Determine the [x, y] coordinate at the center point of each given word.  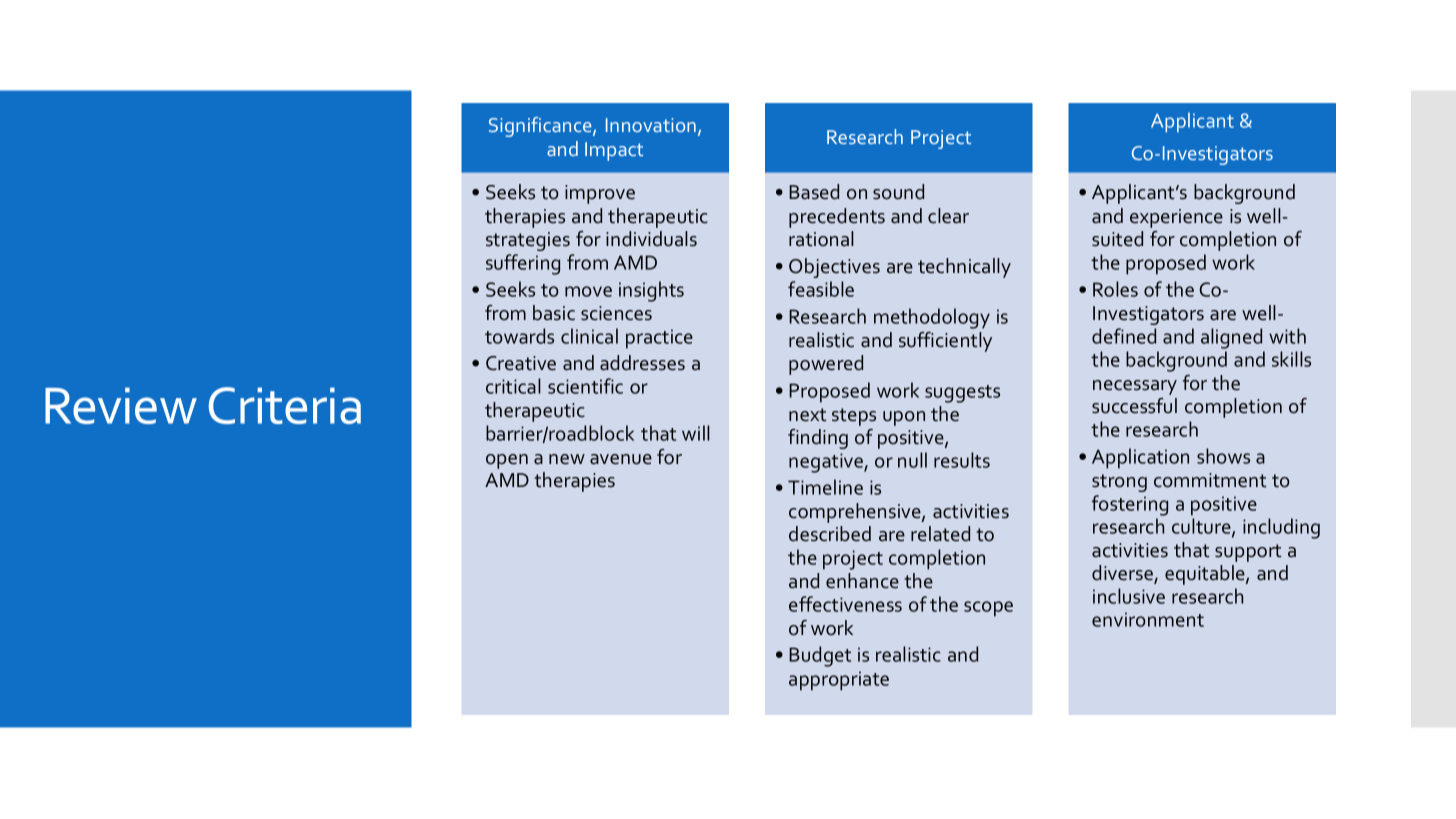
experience [1176, 218]
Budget [820, 656]
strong [1119, 483]
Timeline [825, 487]
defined [1124, 336]
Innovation [651, 125]
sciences [616, 313]
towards [519, 336]
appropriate [839, 681]
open [507, 461]
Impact [614, 151]
